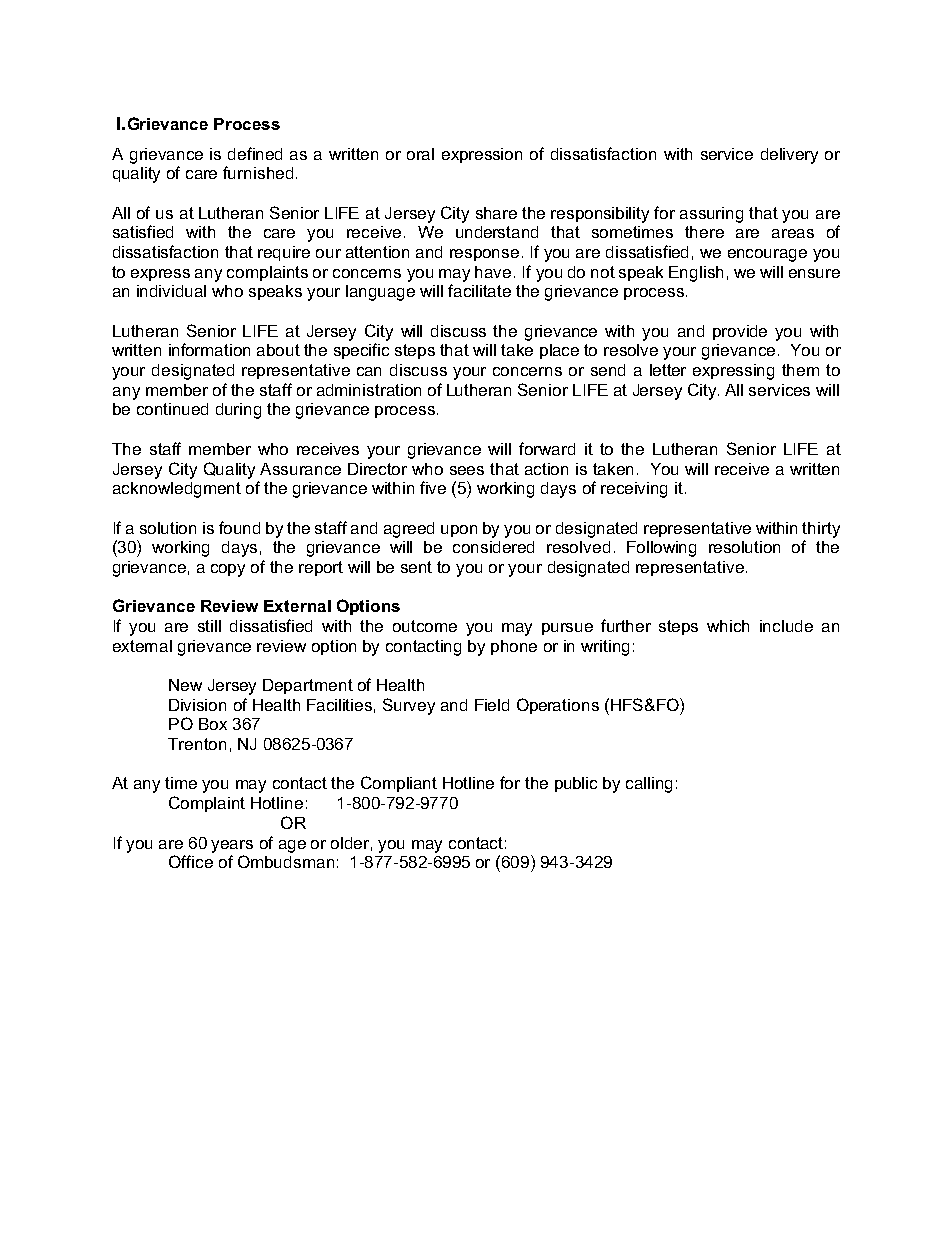  What do you see at coordinates (789, 156) in the screenshot?
I see `delivery` at bounding box center [789, 156].
